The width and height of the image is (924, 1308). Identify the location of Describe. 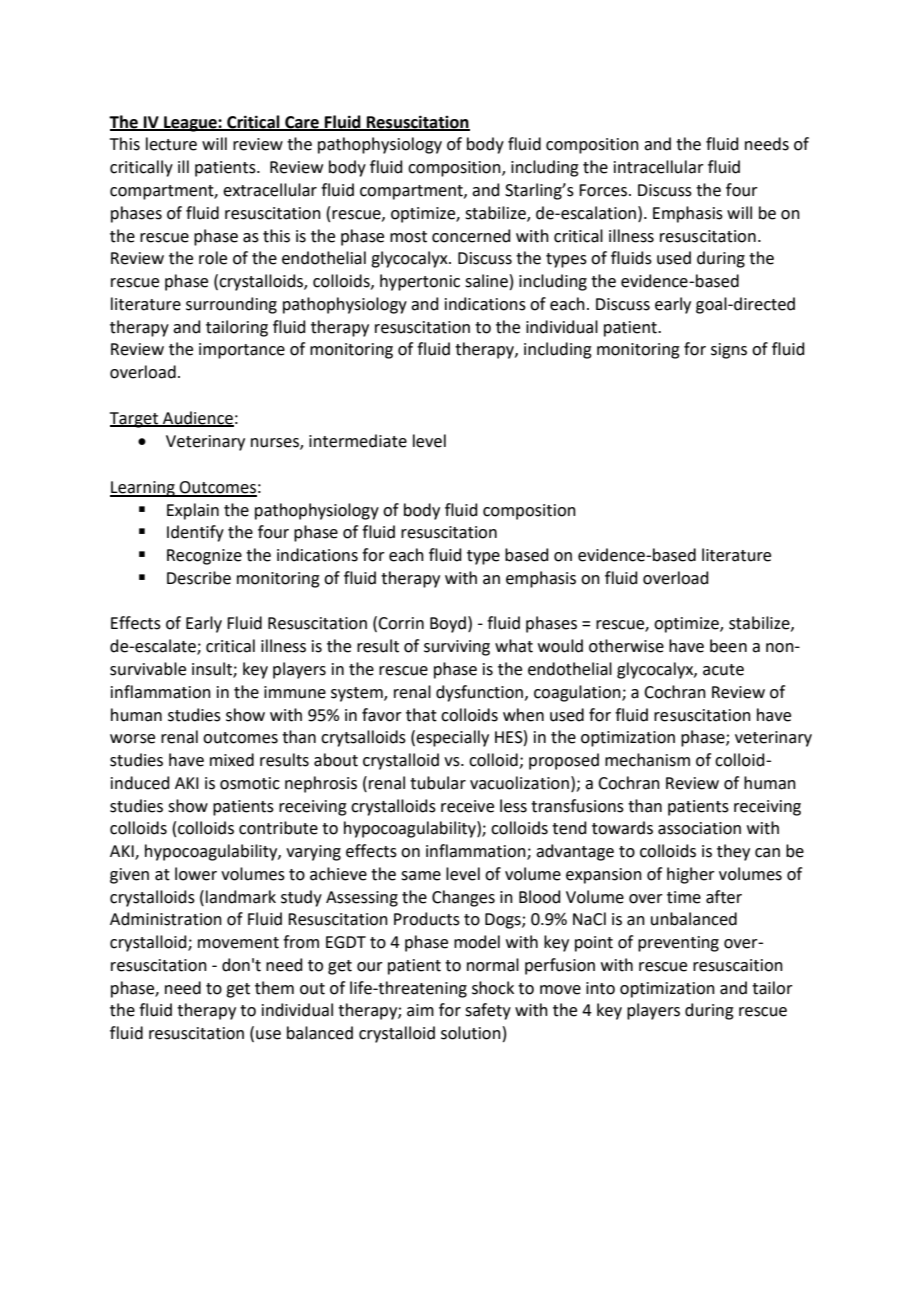
(199, 578).
